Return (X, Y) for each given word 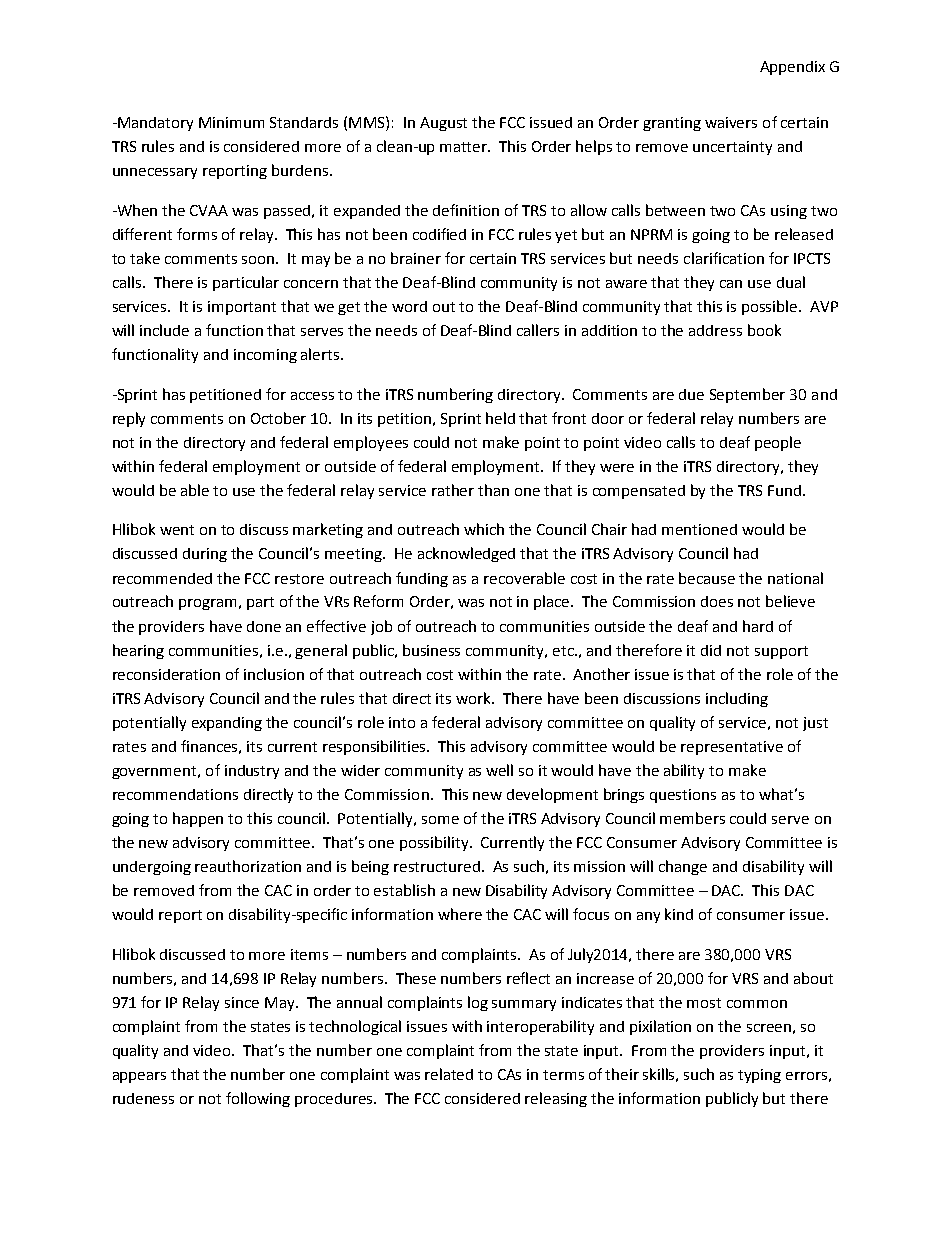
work (474, 698)
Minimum (231, 122)
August (443, 124)
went (177, 530)
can (731, 284)
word (409, 306)
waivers (731, 122)
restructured (438, 866)
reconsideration (166, 674)
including (737, 699)
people (778, 443)
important (242, 308)
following (258, 1099)
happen (198, 819)
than (493, 490)
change (683, 867)
